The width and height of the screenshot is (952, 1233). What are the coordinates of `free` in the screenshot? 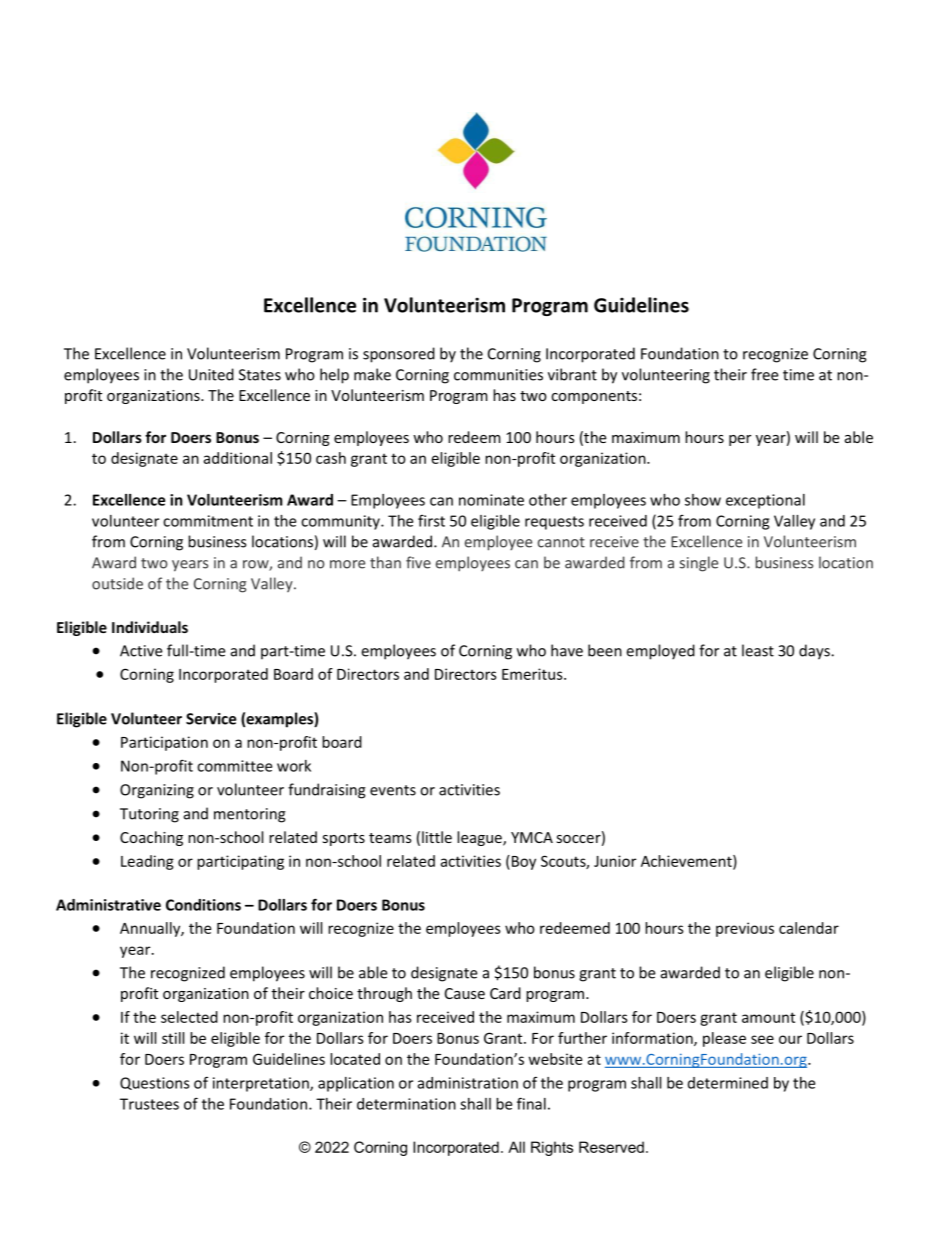 It's located at (764, 374).
